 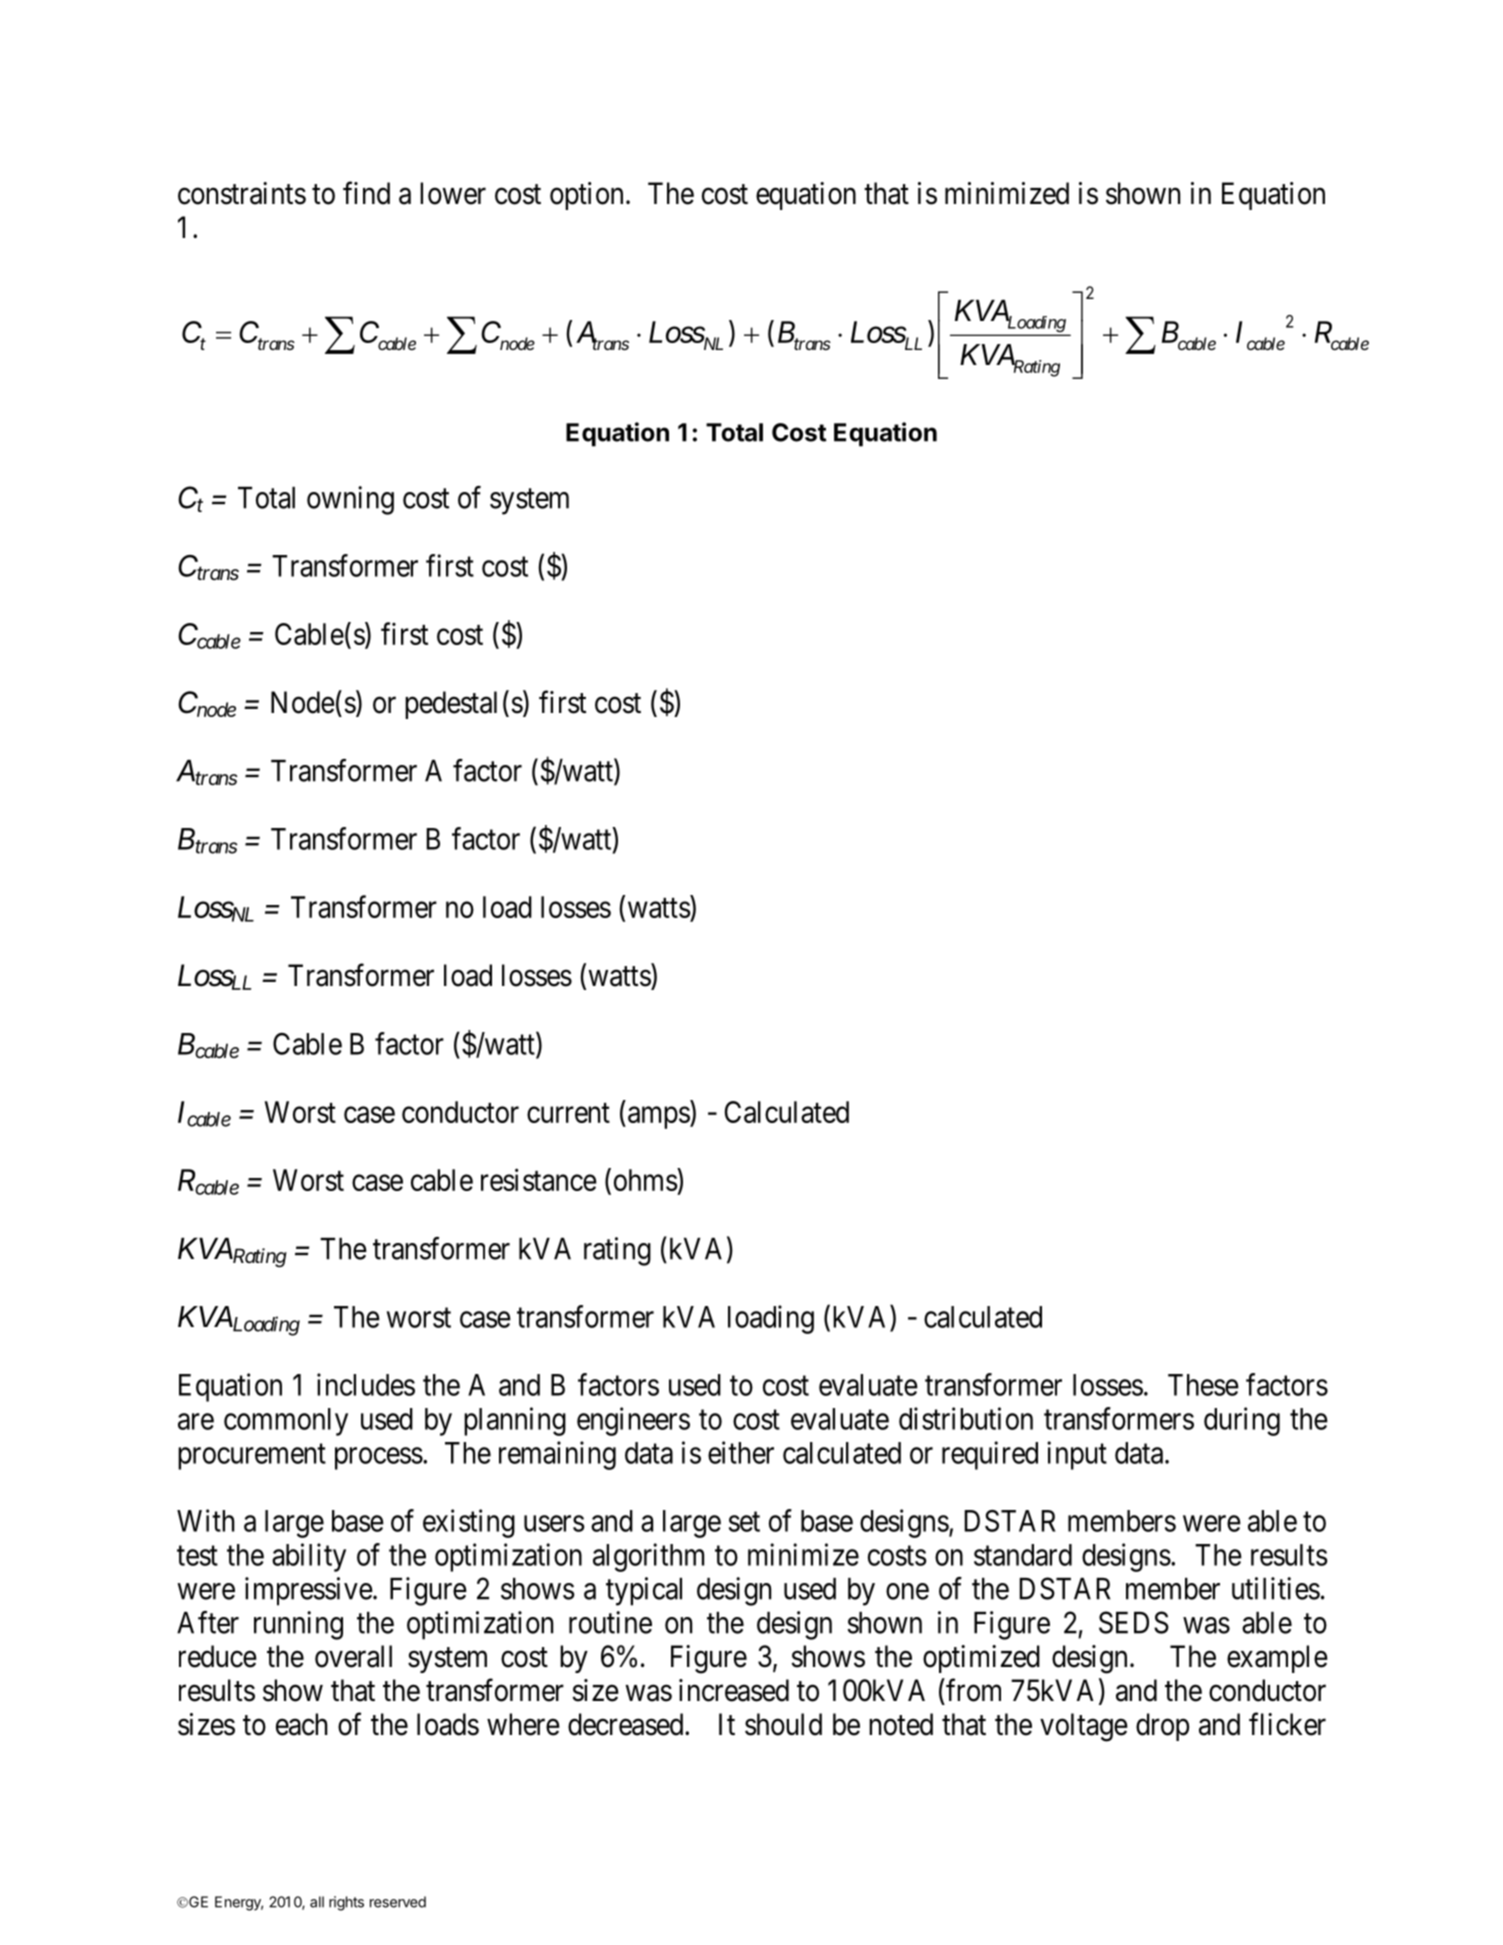 I want to click on find, so click(x=366, y=193).
